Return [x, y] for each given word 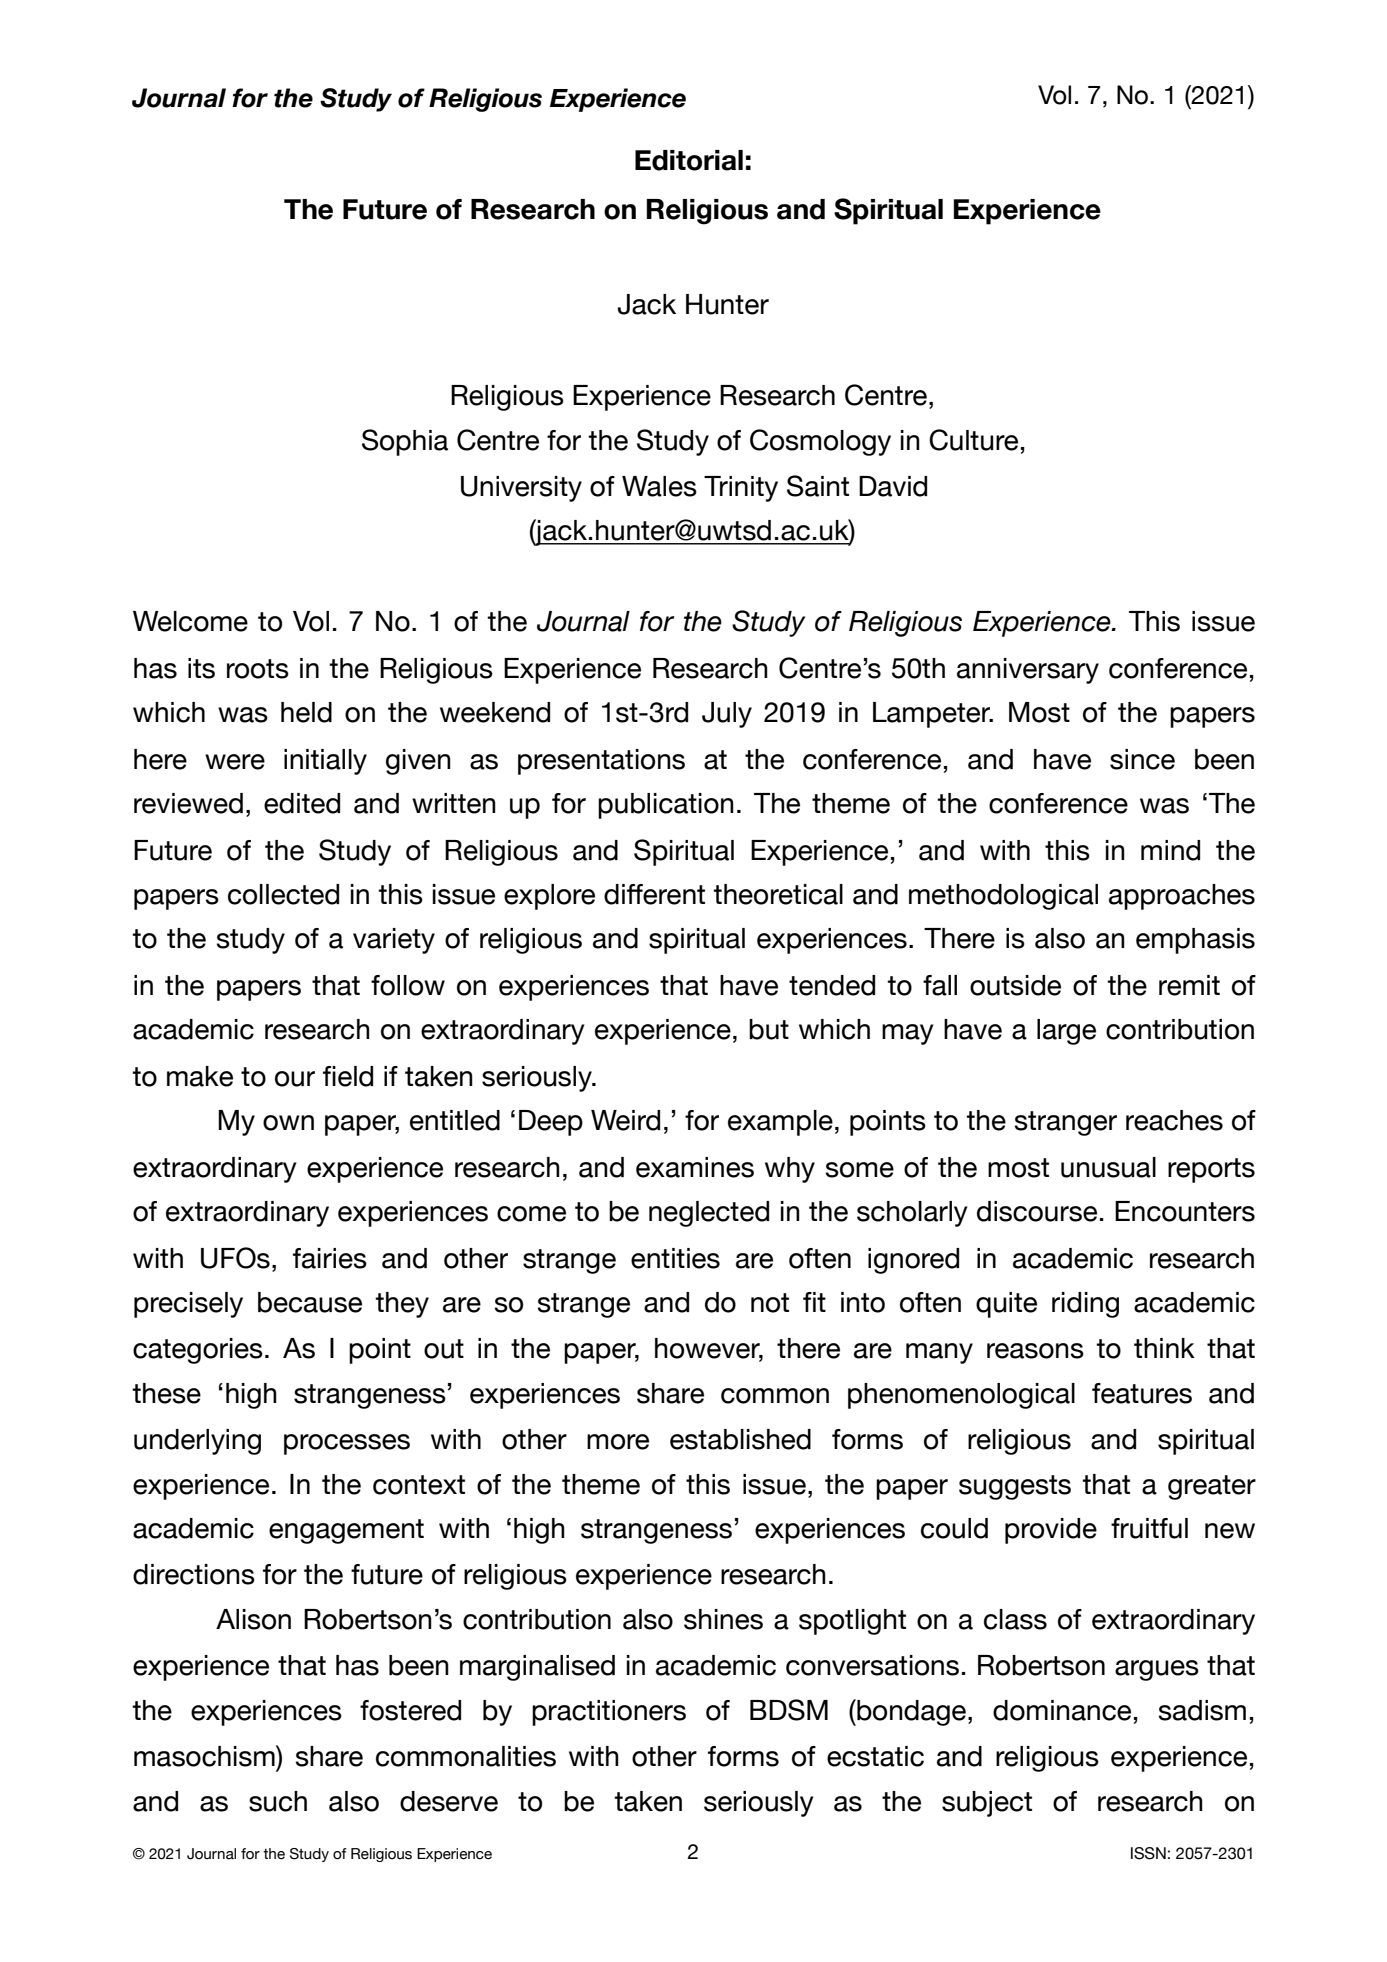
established [740, 1439]
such [278, 1801]
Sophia [405, 442]
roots [258, 669]
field [348, 1076]
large [1066, 1032]
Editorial [689, 160]
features [1142, 1393]
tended [832, 985]
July [727, 715]
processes [347, 1444]
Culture [973, 440]
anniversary [1028, 671]
